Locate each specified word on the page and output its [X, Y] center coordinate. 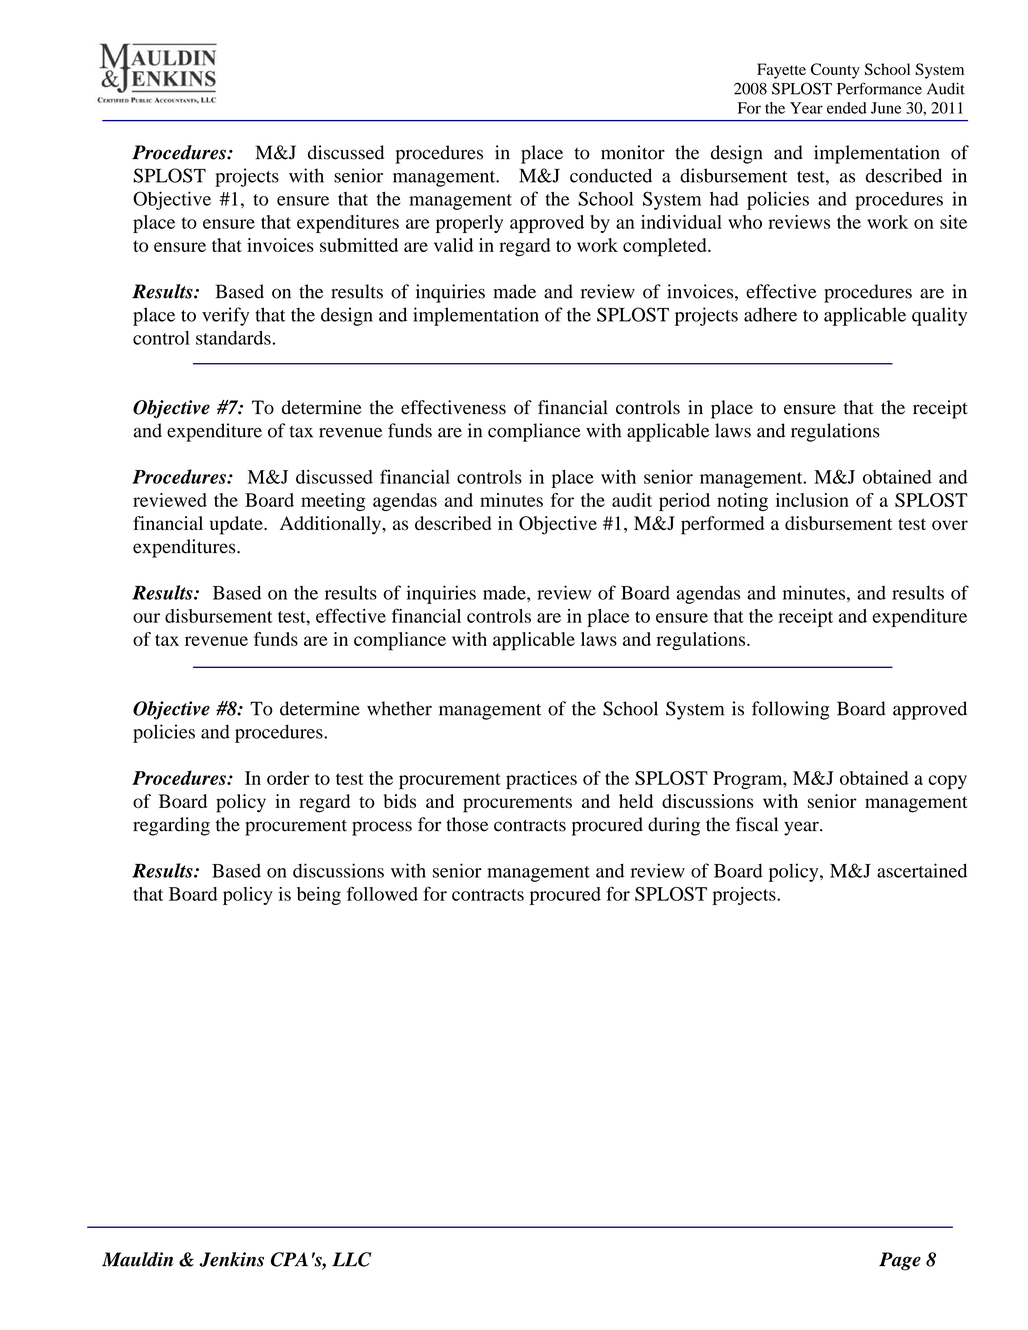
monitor [633, 152]
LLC [351, 1259]
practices [541, 780]
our [146, 618]
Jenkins [231, 1259]
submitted [359, 245]
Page [900, 1261]
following [790, 710]
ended [847, 108]
